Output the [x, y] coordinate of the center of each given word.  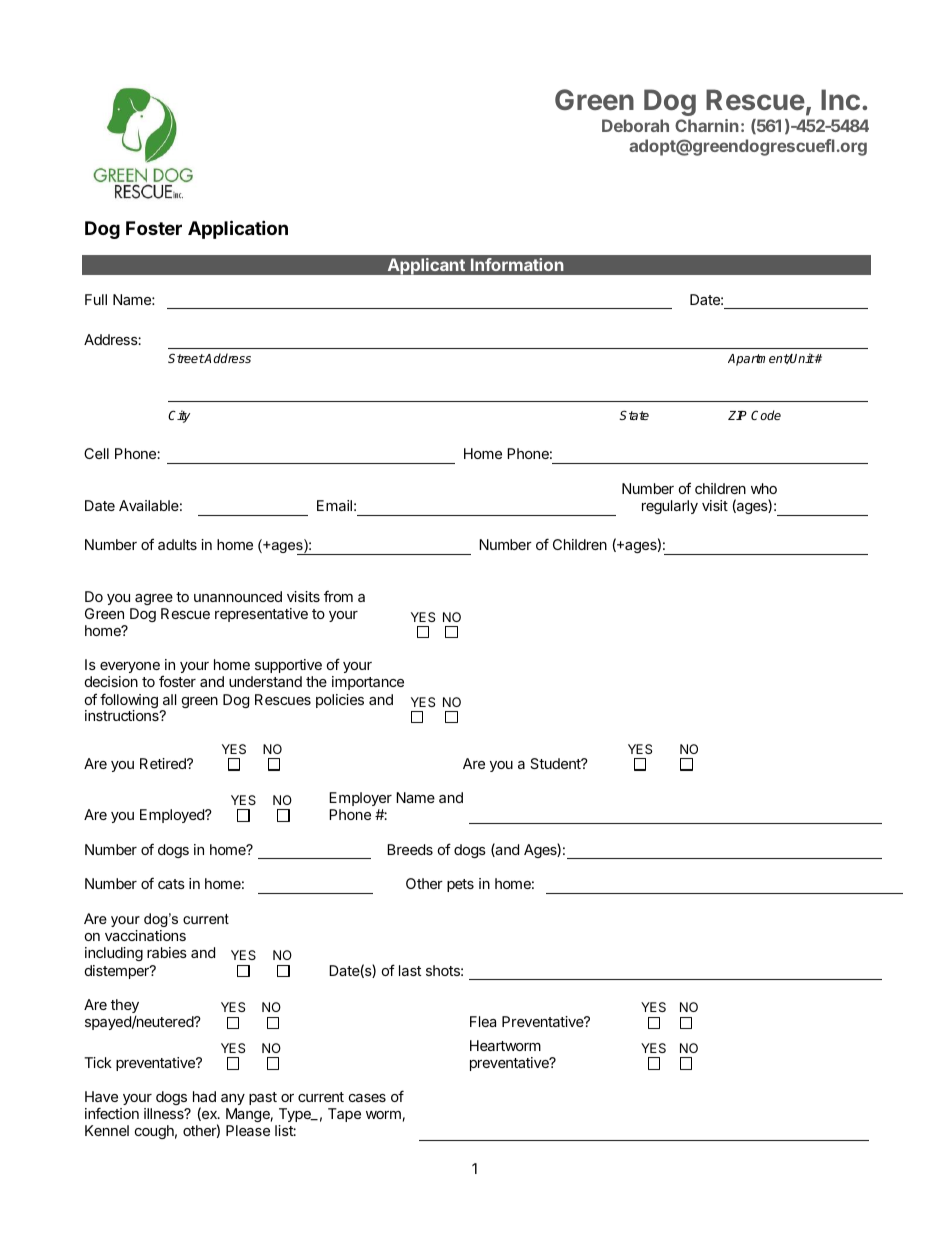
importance [368, 683]
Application [238, 229]
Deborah [635, 125]
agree [154, 599]
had [204, 1096]
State [634, 415]
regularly [670, 507]
